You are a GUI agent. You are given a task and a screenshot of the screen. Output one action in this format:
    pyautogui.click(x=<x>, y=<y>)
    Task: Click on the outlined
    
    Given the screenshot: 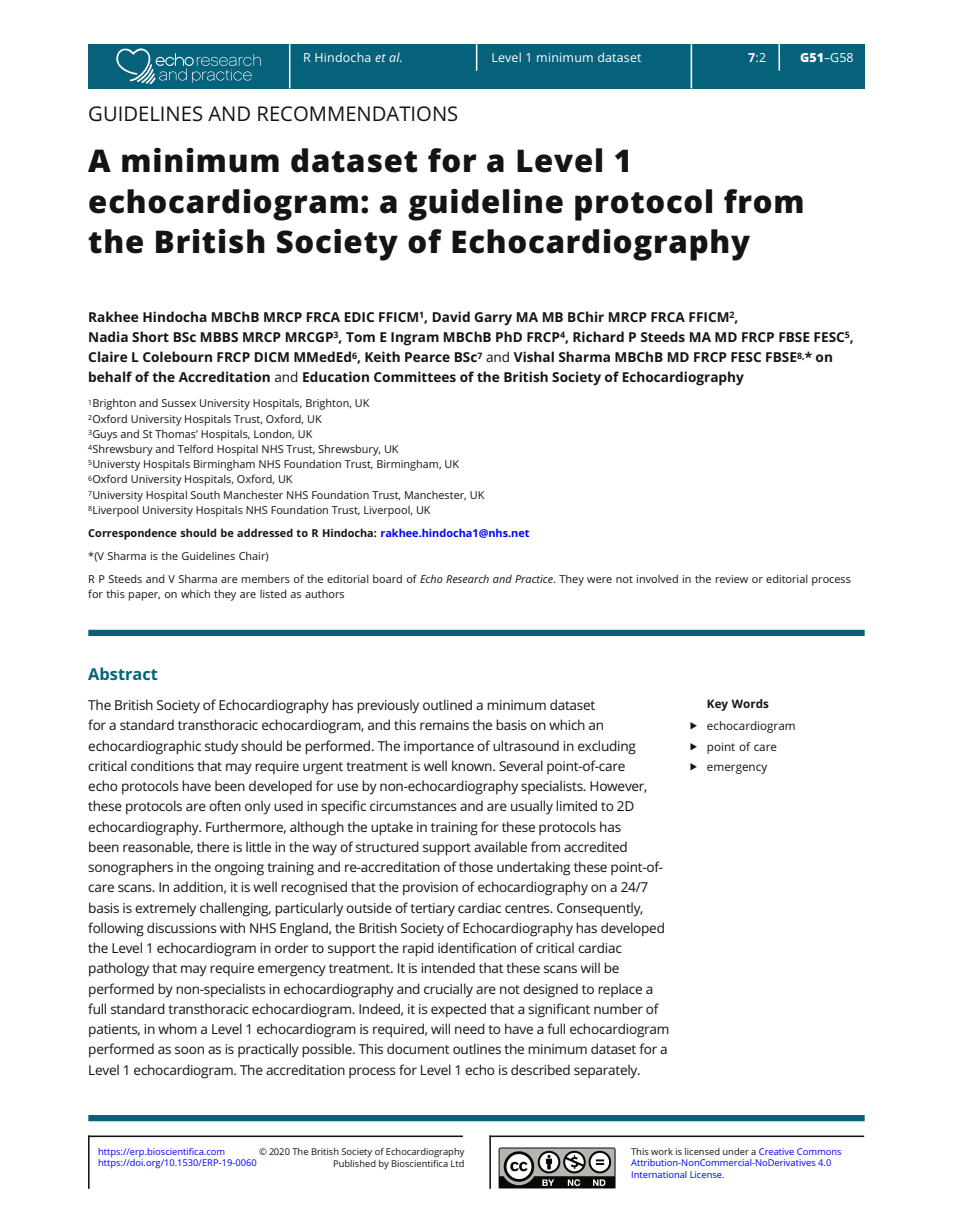 What is the action you would take?
    pyautogui.click(x=447, y=704)
